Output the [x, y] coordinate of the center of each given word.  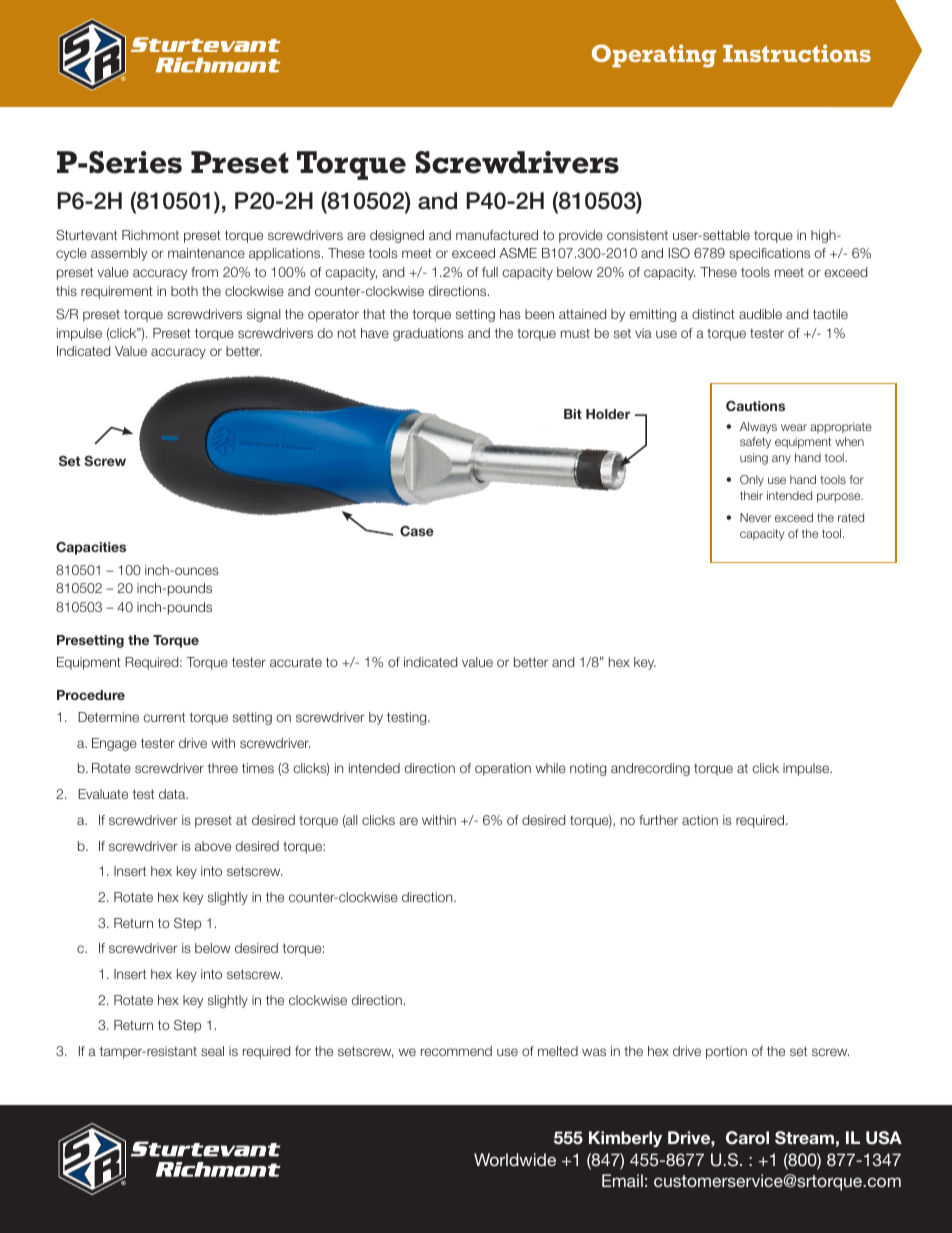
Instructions [797, 53]
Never [755, 517]
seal [212, 1051]
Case [417, 531]
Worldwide [515, 1159]
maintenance [206, 253]
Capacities [91, 548]
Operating [654, 56]
